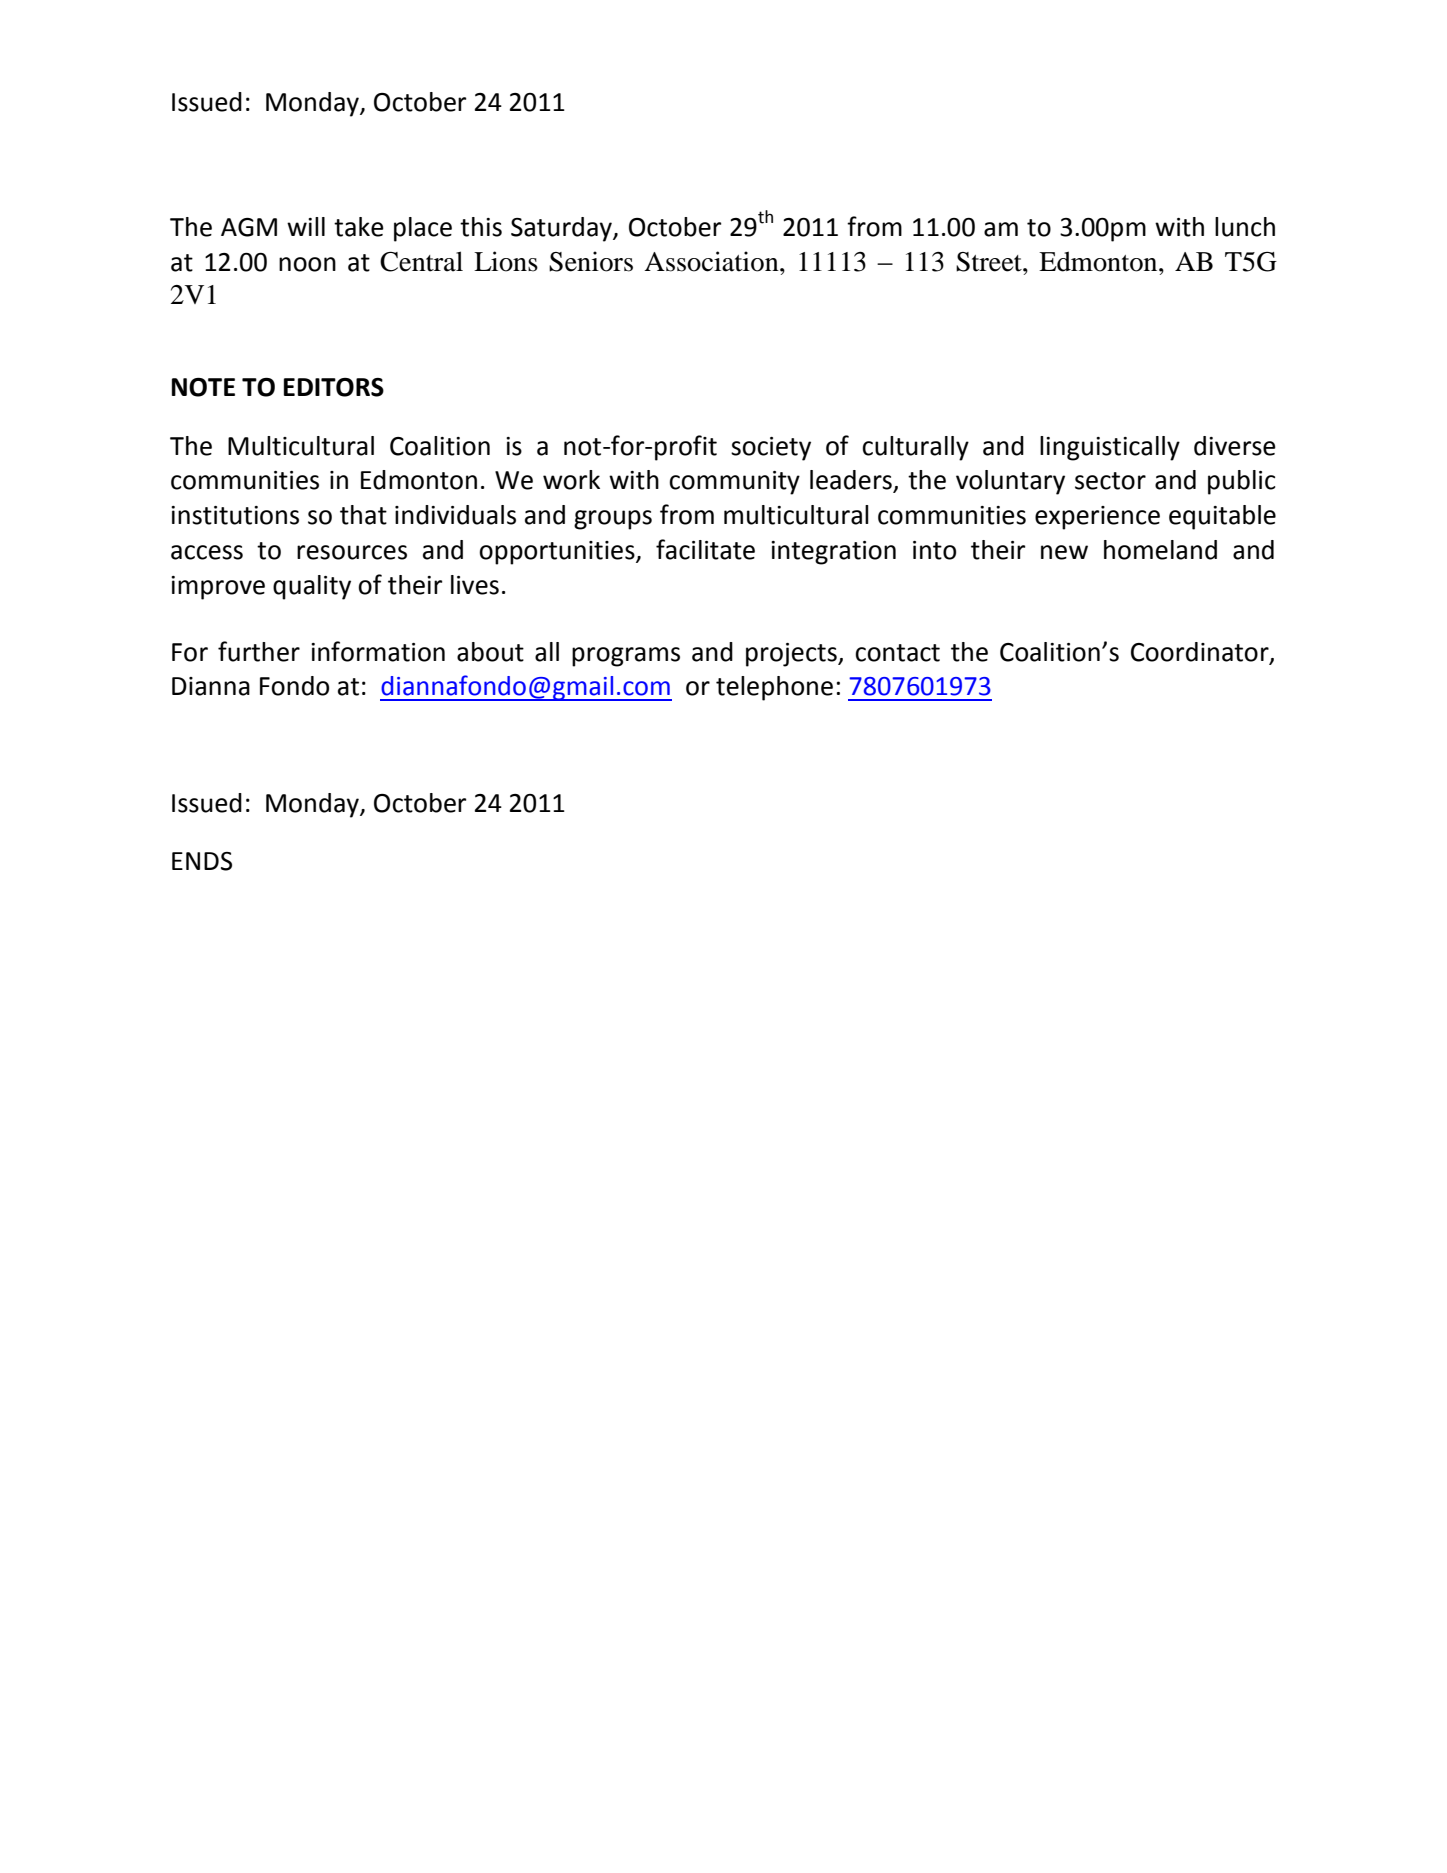 The width and height of the screenshot is (1447, 1873). What do you see at coordinates (1245, 227) in the screenshot?
I see `lunch` at bounding box center [1245, 227].
